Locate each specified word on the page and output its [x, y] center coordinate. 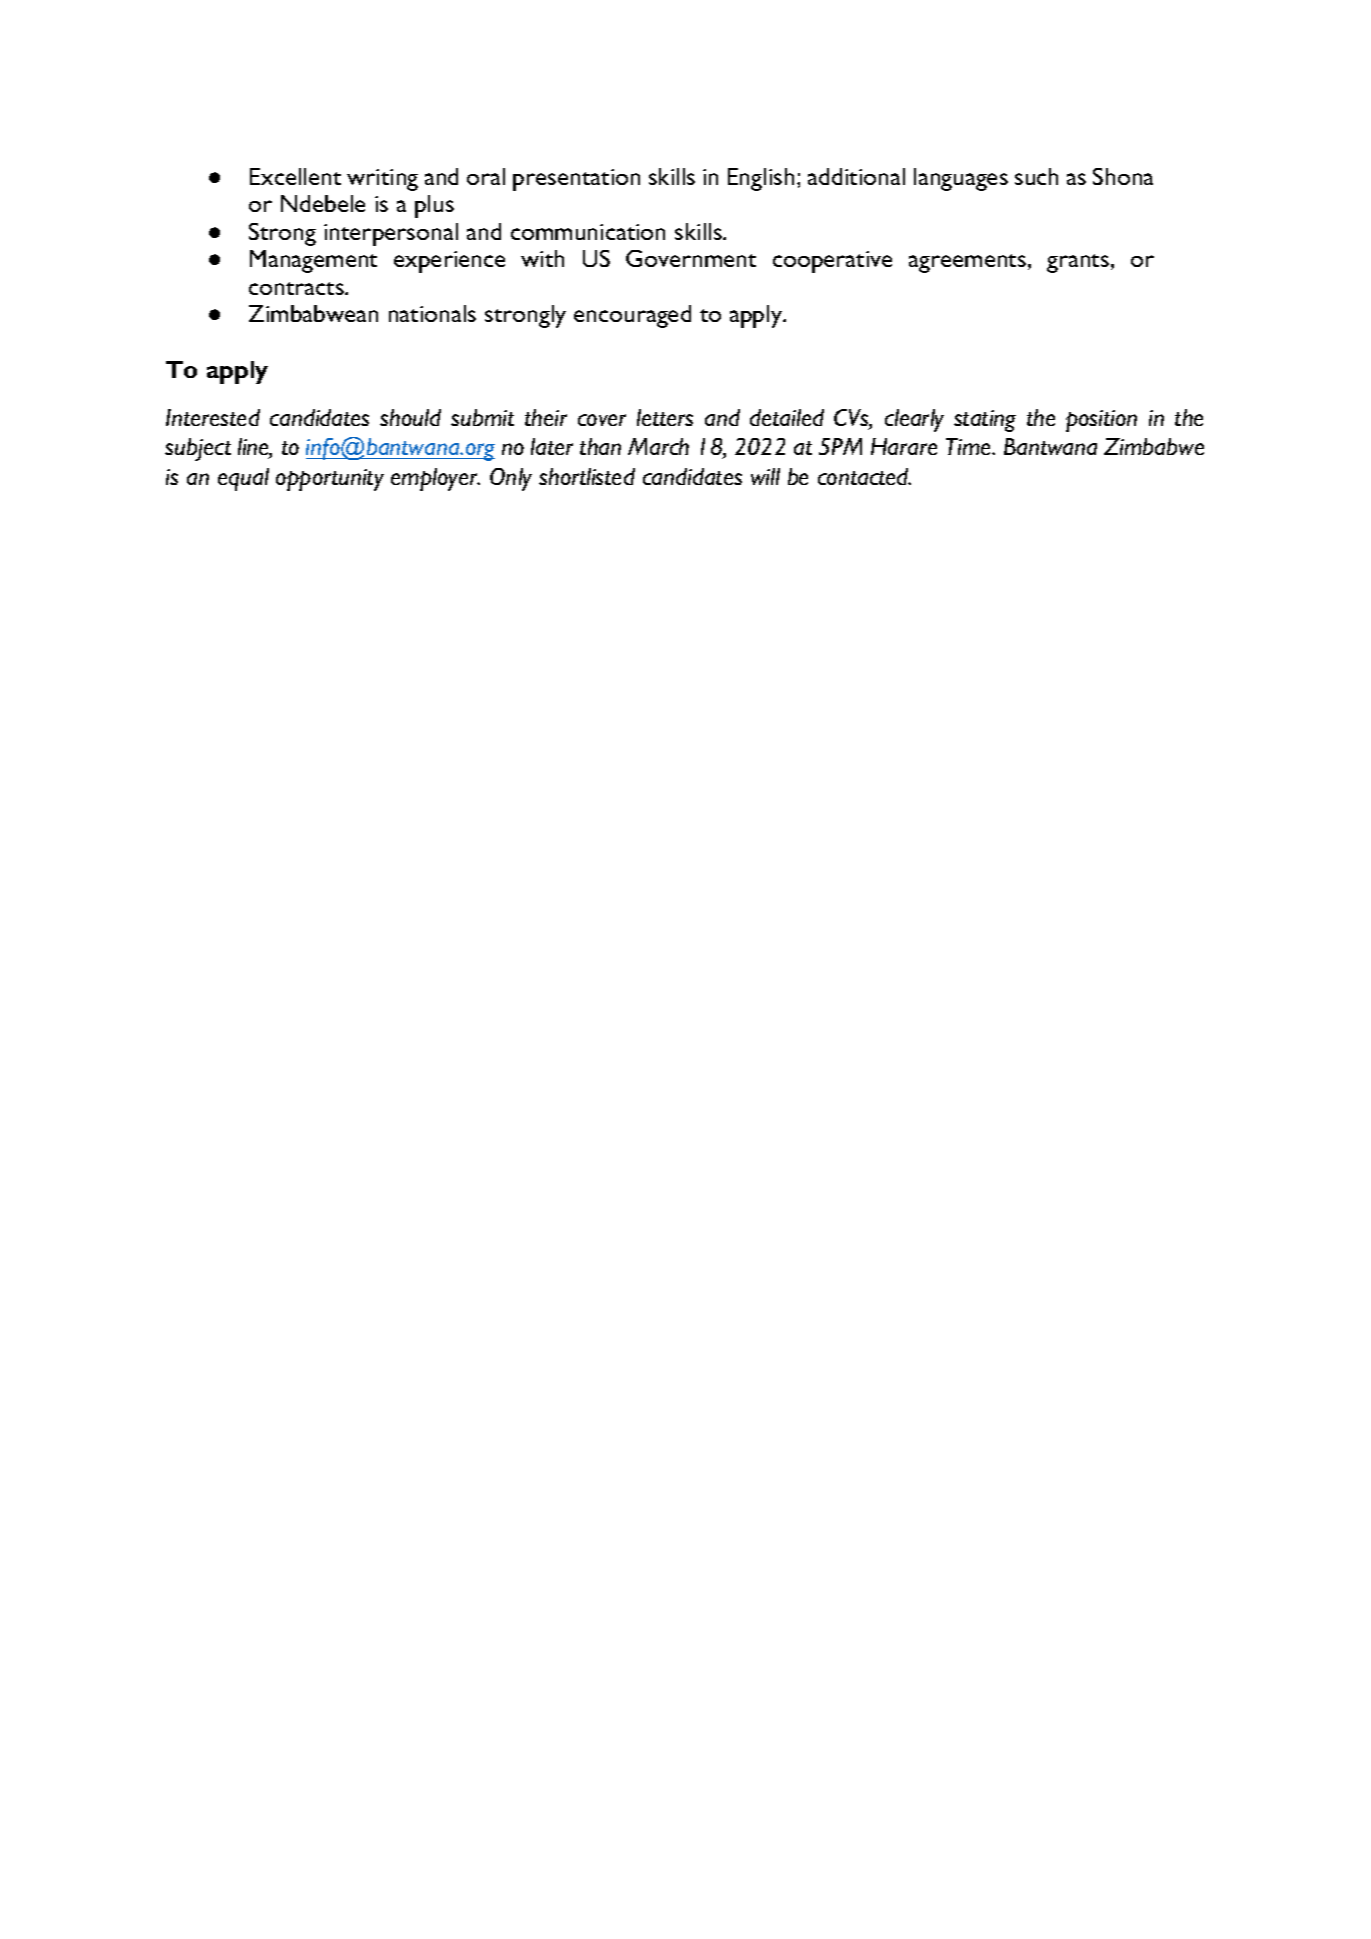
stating [985, 421]
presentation [576, 180]
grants [1078, 263]
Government [691, 258]
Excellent [295, 176]
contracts [297, 288]
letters [665, 417]
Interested [213, 417]
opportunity [330, 480]
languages [961, 179]
